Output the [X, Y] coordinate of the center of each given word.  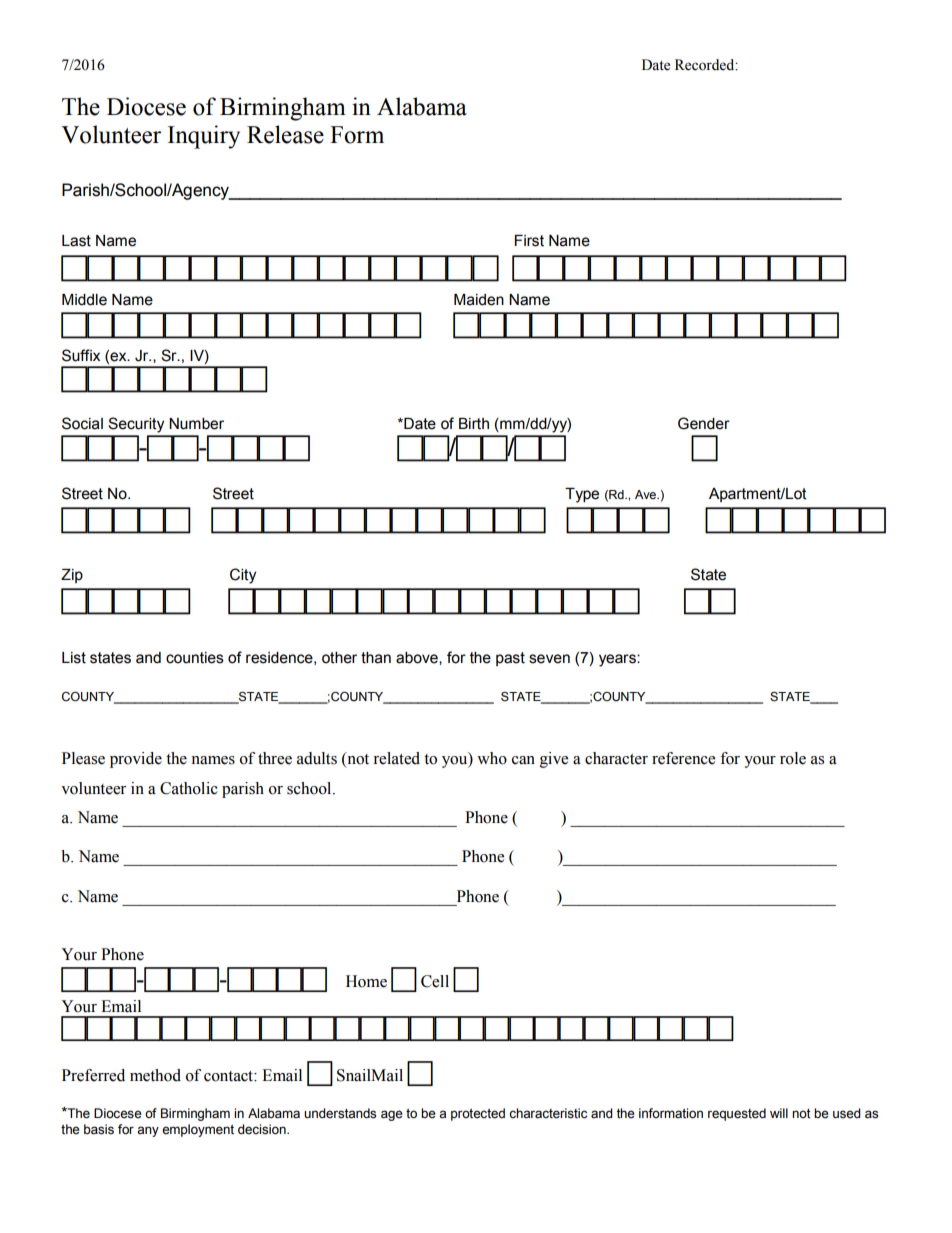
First [529, 241]
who [492, 758]
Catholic [189, 788]
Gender [704, 423]
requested [737, 1114]
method [155, 1075]
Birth [474, 424]
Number [196, 424]
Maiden [479, 300]
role [793, 758]
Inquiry [204, 137]
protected [478, 1114]
